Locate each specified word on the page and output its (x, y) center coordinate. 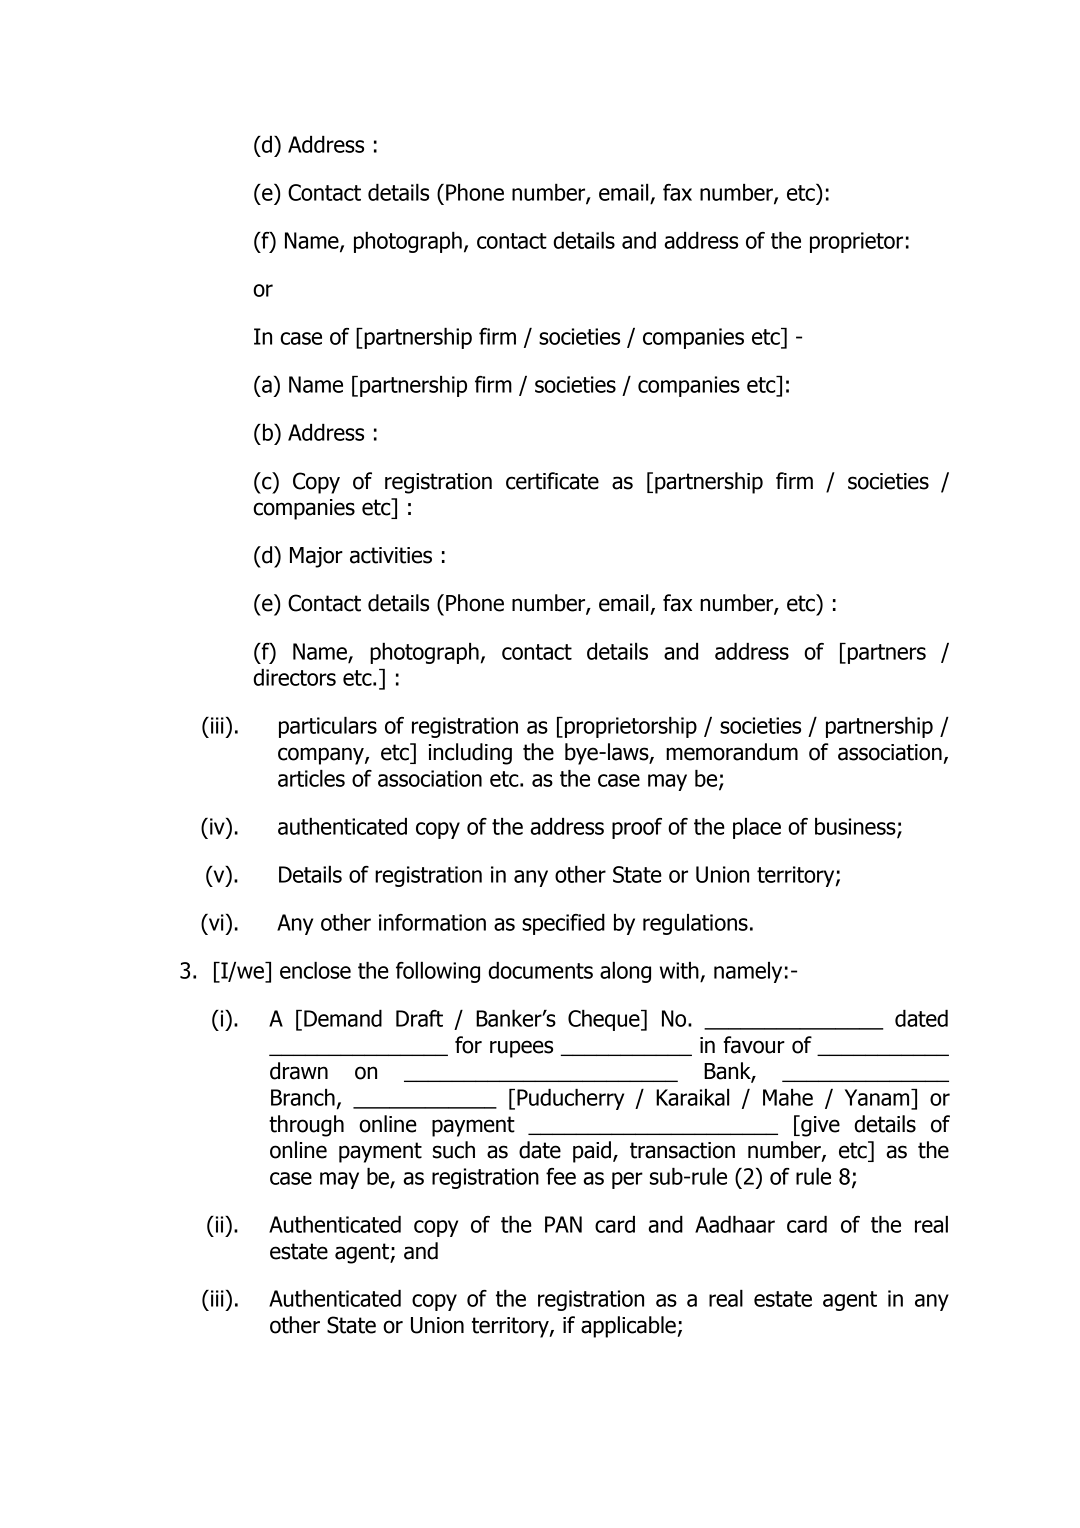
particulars (328, 727)
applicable (629, 1327)
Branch (303, 1097)
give (819, 1126)
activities (391, 555)
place (757, 828)
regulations (695, 924)
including (470, 754)
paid (592, 1152)
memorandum (732, 752)
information (432, 922)
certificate (552, 481)
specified (563, 924)
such (454, 1150)
